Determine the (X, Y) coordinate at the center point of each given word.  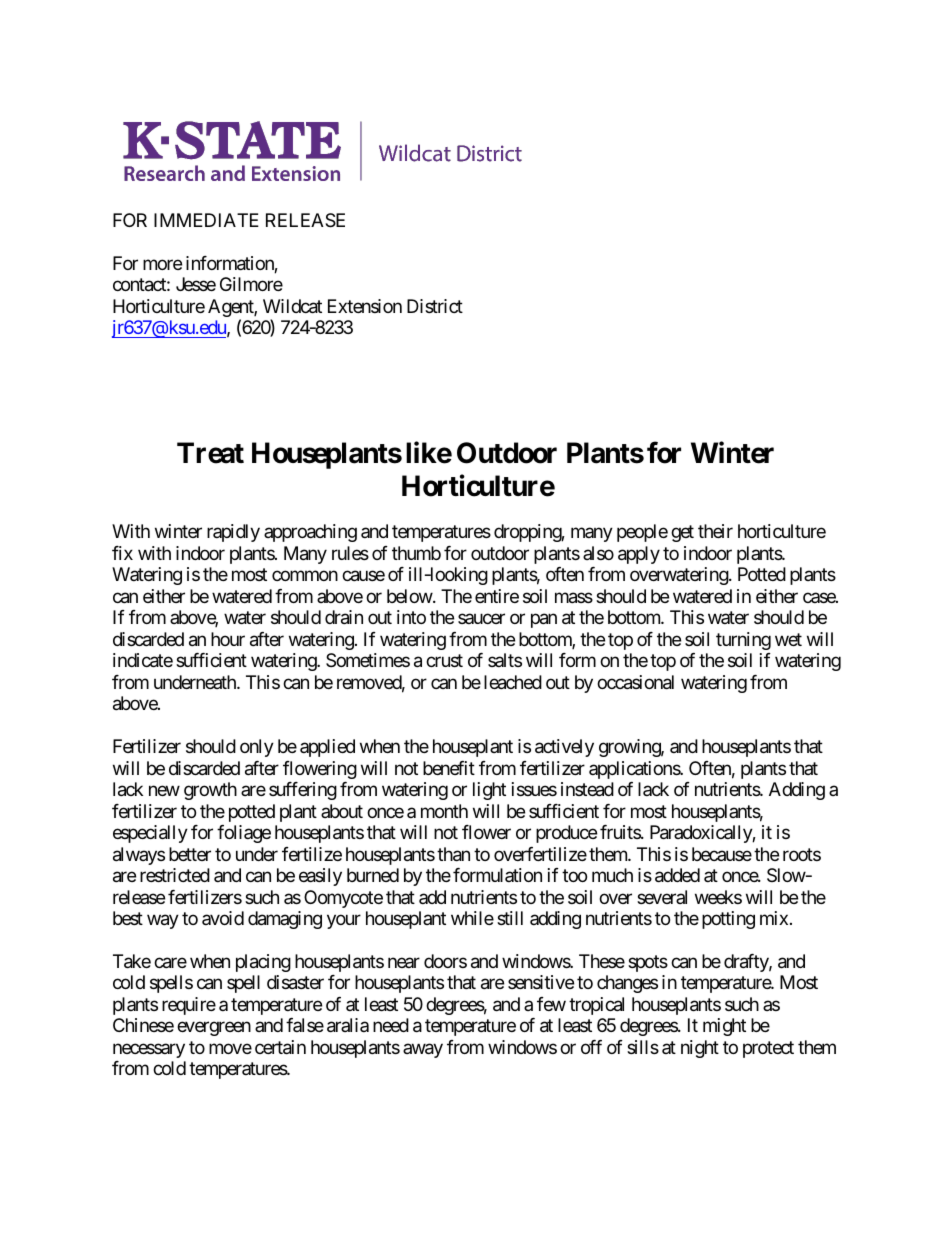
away (423, 1050)
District (435, 306)
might (724, 1027)
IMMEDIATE (206, 220)
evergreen (214, 1029)
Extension (365, 306)
